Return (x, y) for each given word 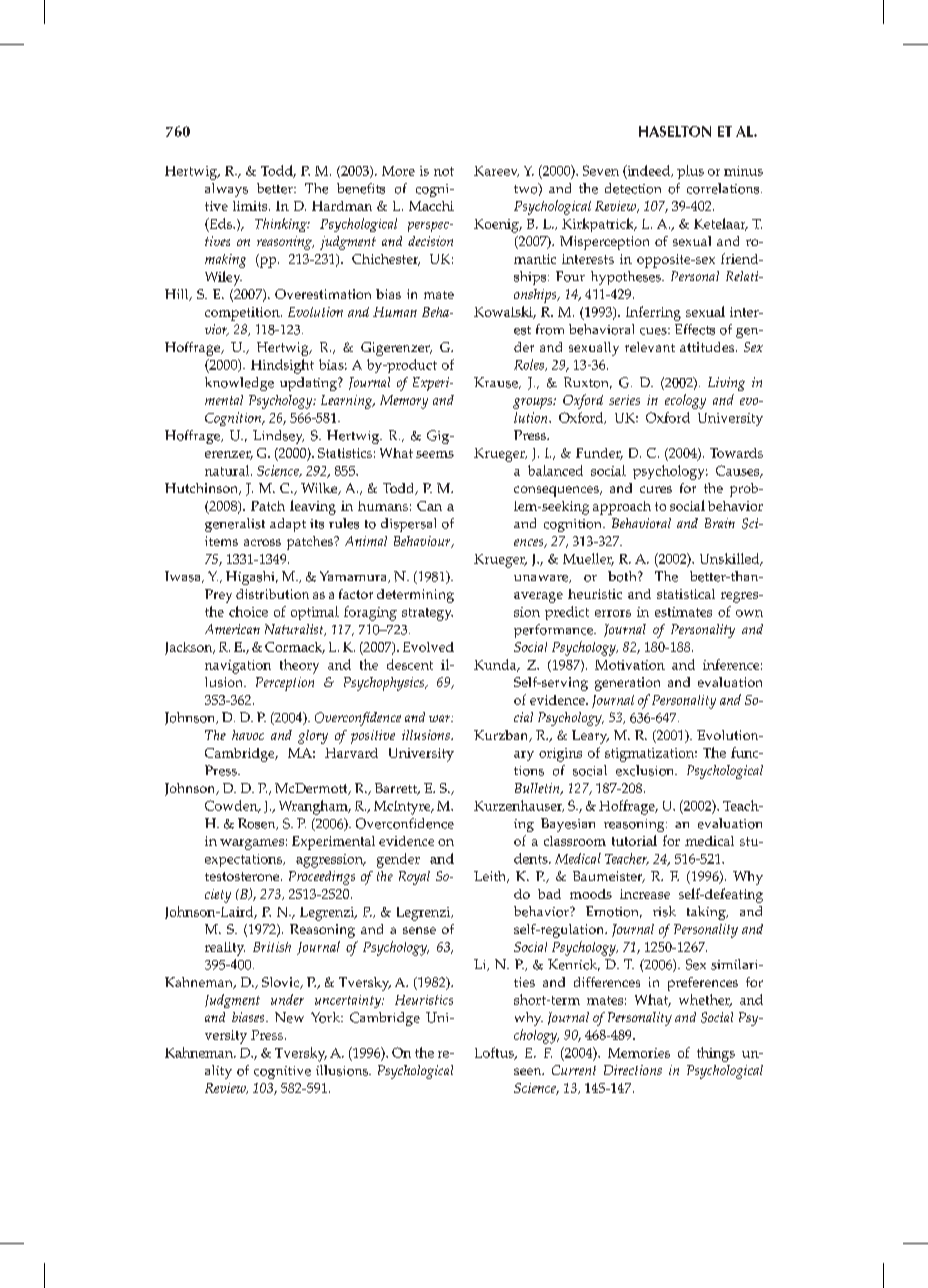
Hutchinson (203, 489)
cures (656, 489)
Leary (590, 737)
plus (690, 172)
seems (435, 454)
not (444, 171)
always (226, 190)
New (289, 1017)
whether (705, 1000)
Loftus (495, 1053)
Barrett (397, 789)
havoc (248, 735)
